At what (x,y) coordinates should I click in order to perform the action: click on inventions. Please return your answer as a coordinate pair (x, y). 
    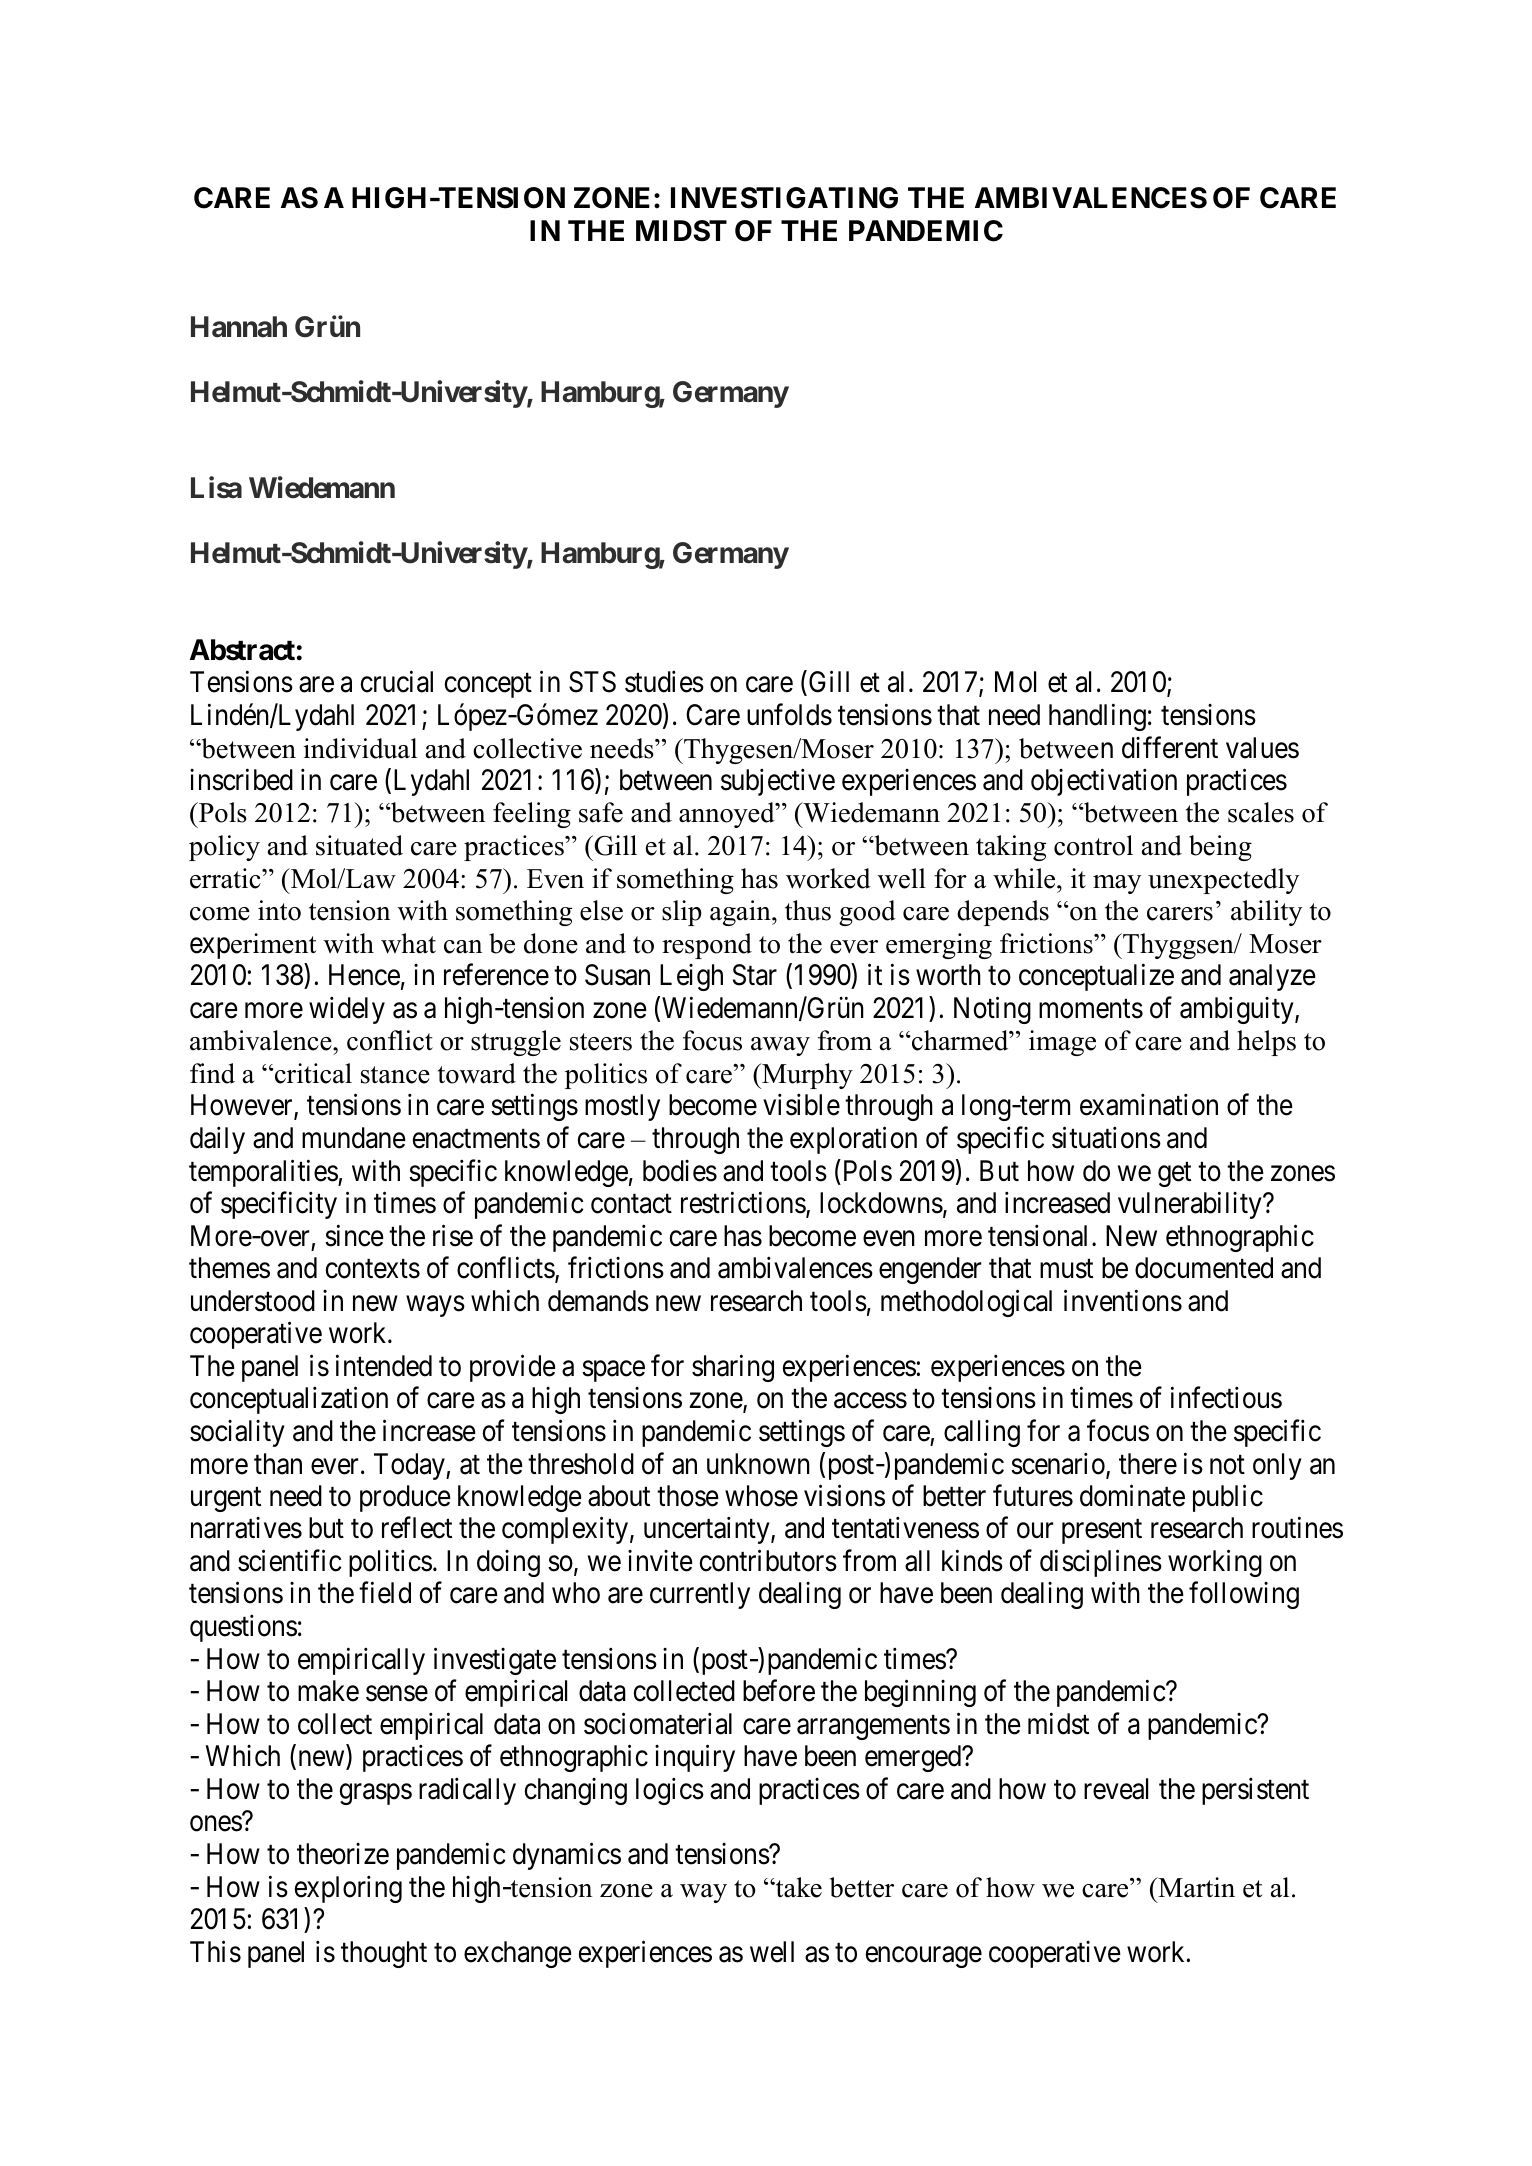
    Looking at the image, I should click on (1123, 1300).
